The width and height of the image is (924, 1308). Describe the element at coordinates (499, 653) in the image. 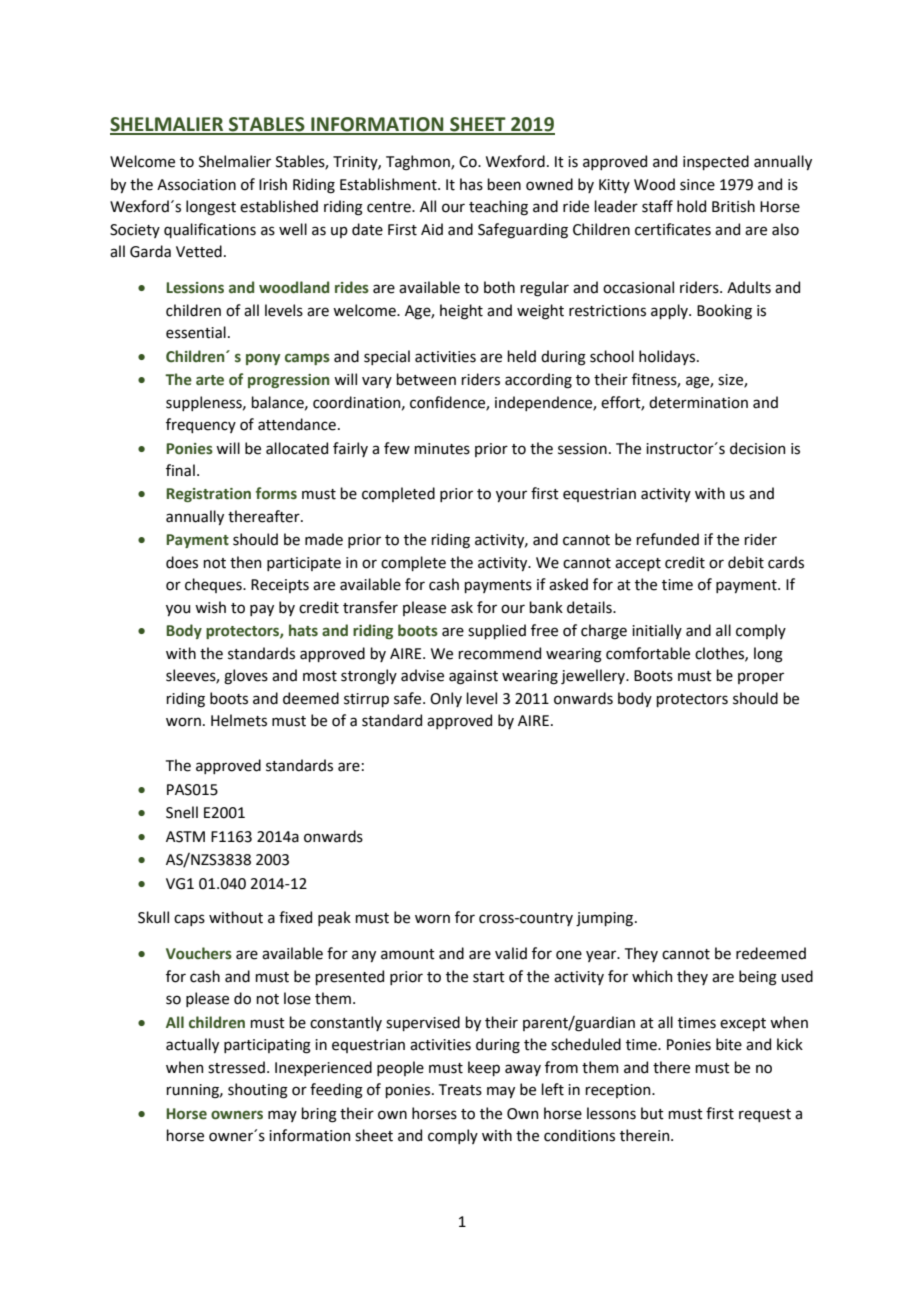

I see `recommend` at that location.
